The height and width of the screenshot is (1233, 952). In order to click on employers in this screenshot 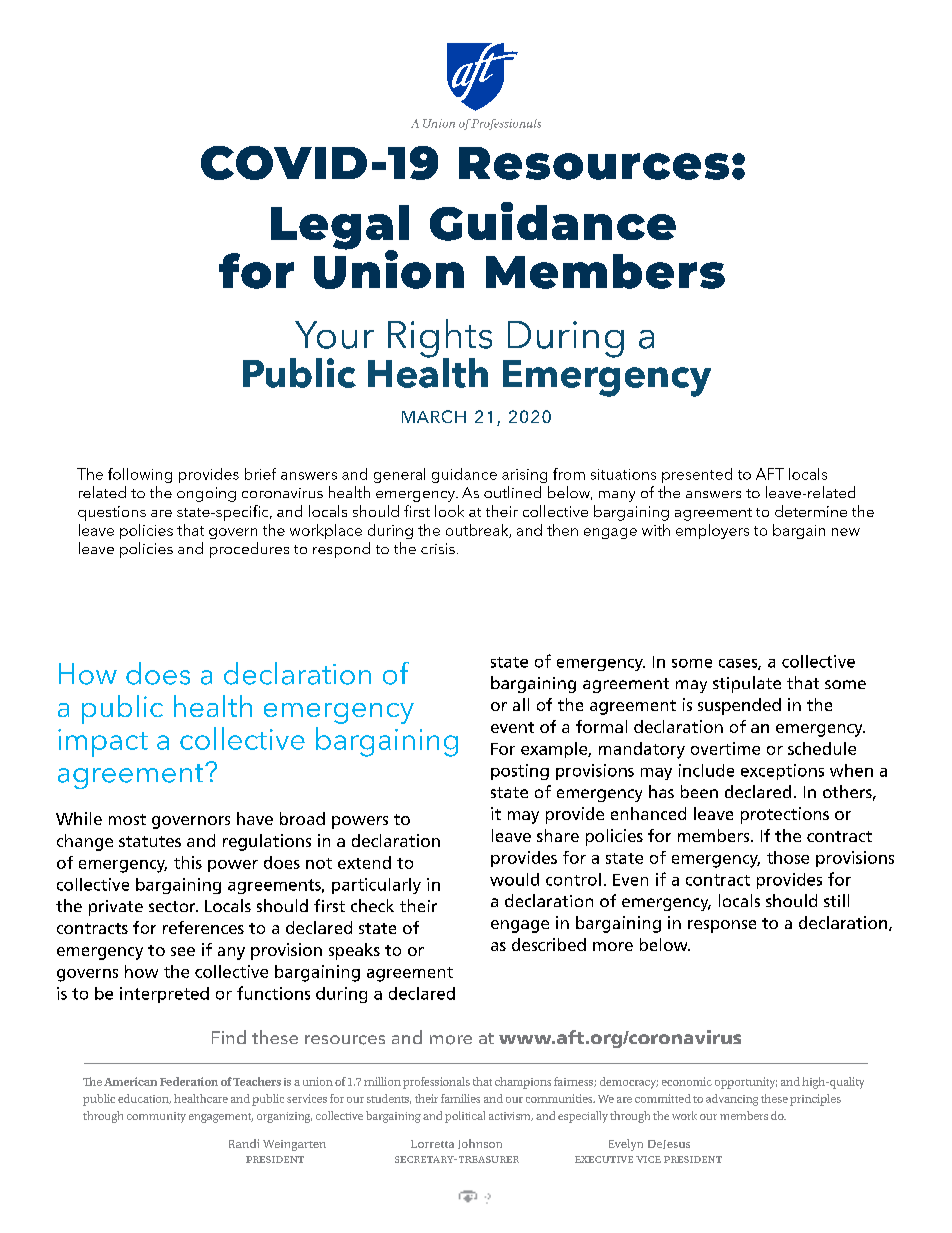, I will do `click(712, 531)`.
